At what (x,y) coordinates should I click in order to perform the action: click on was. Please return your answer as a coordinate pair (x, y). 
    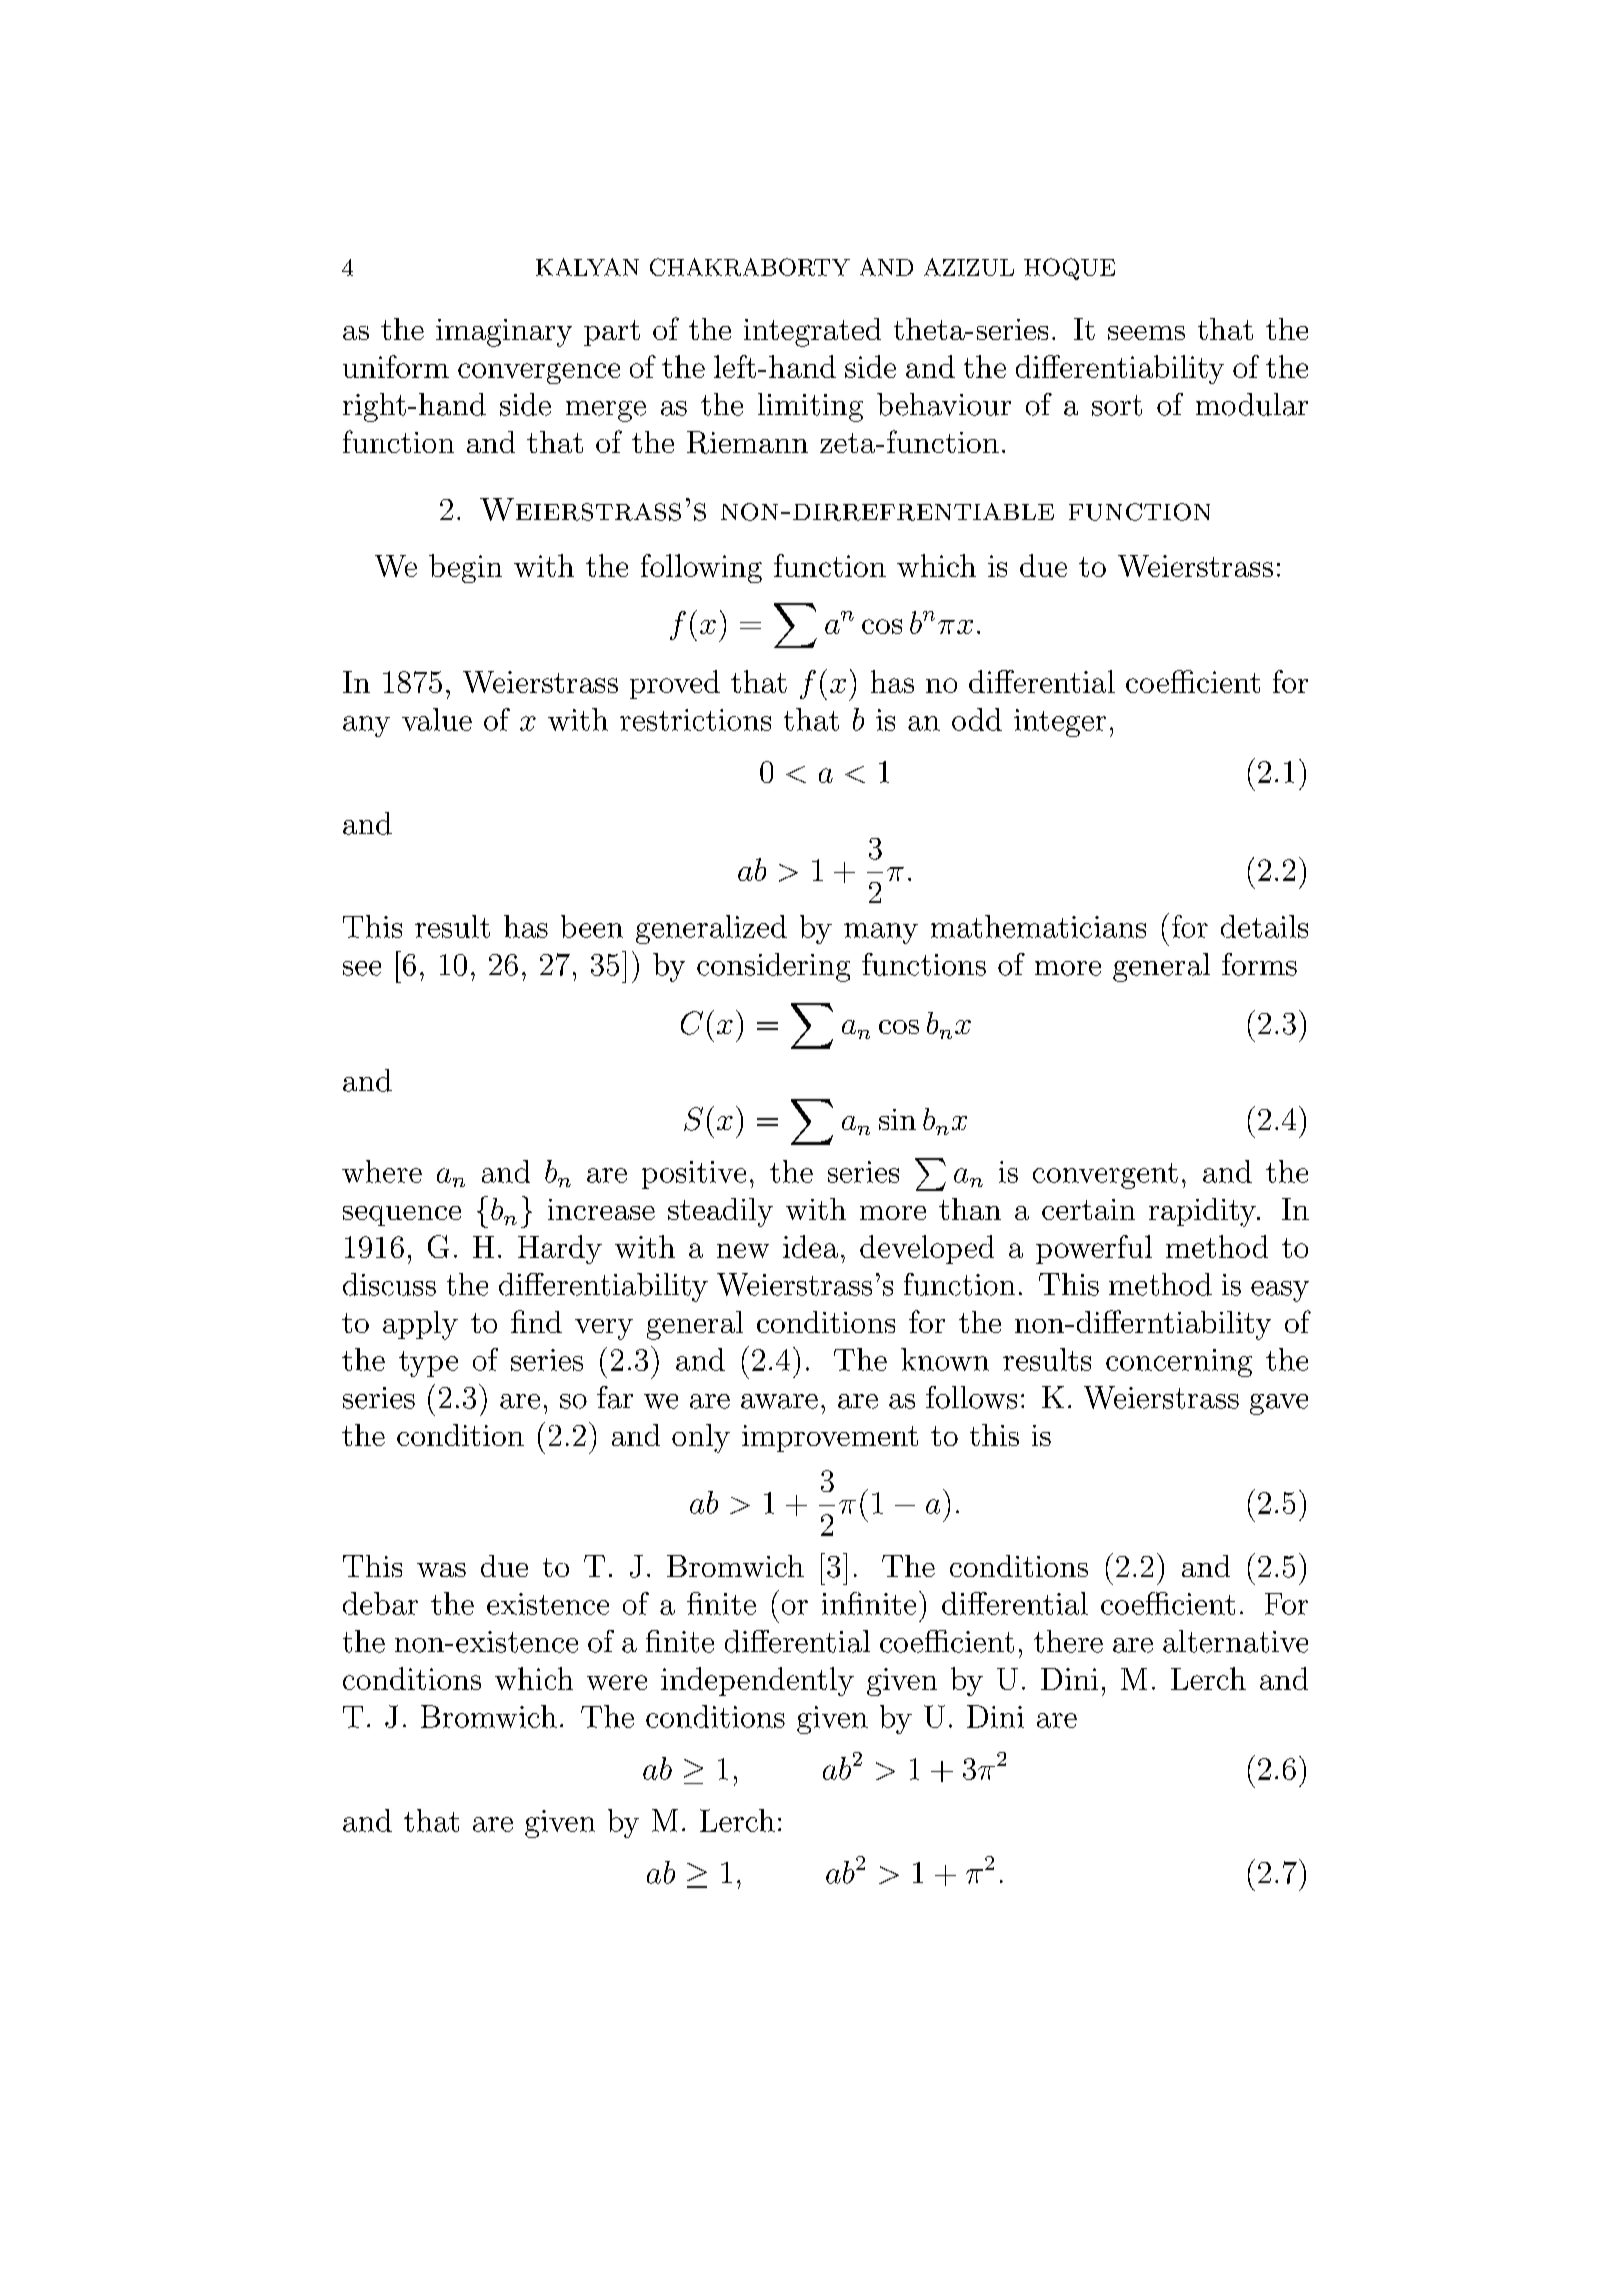
    Looking at the image, I should click on (441, 1570).
